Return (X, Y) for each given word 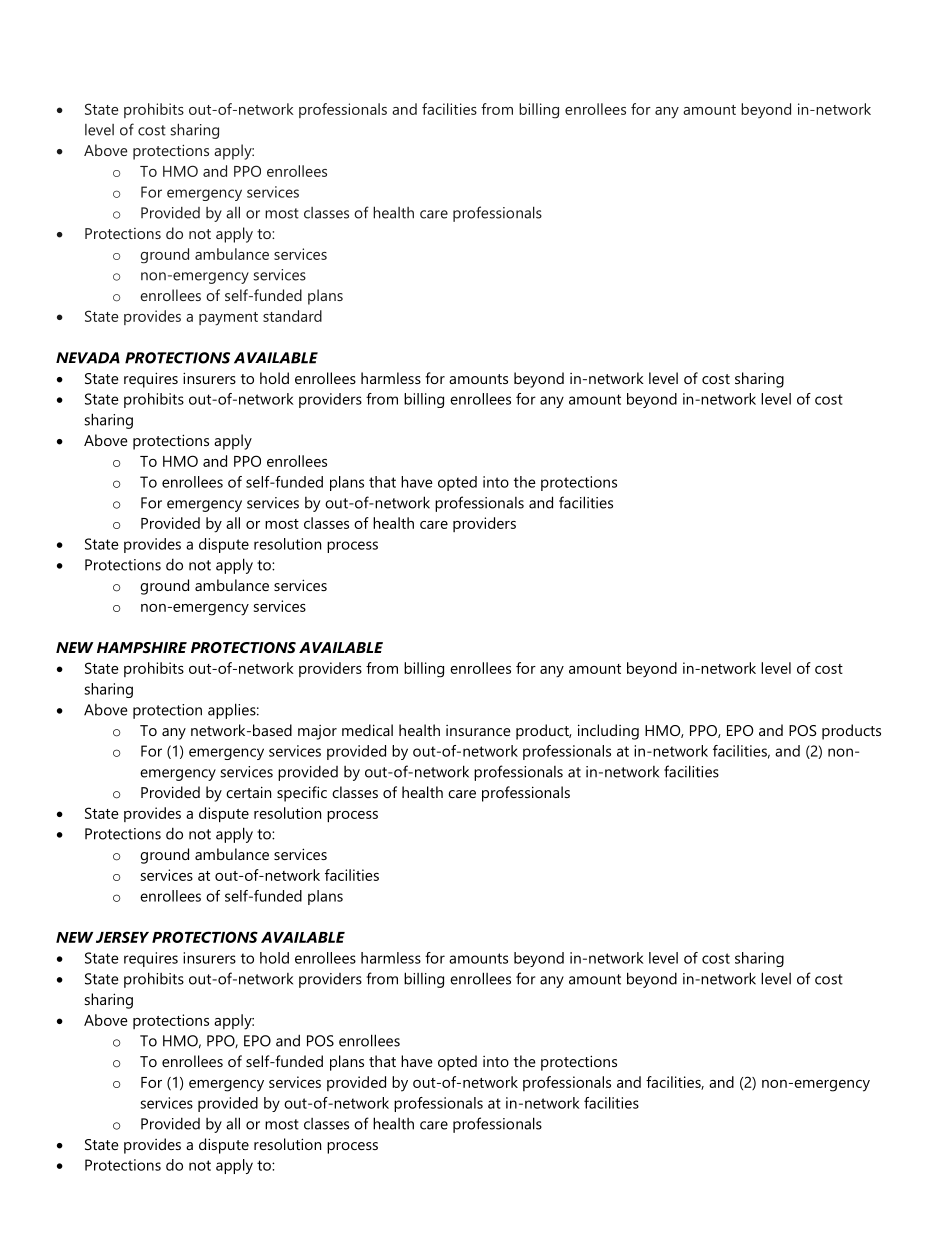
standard (292, 316)
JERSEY (122, 937)
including (608, 732)
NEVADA (88, 358)
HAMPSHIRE (142, 647)
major (317, 732)
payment (228, 319)
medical (367, 730)
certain (248, 792)
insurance (478, 730)
